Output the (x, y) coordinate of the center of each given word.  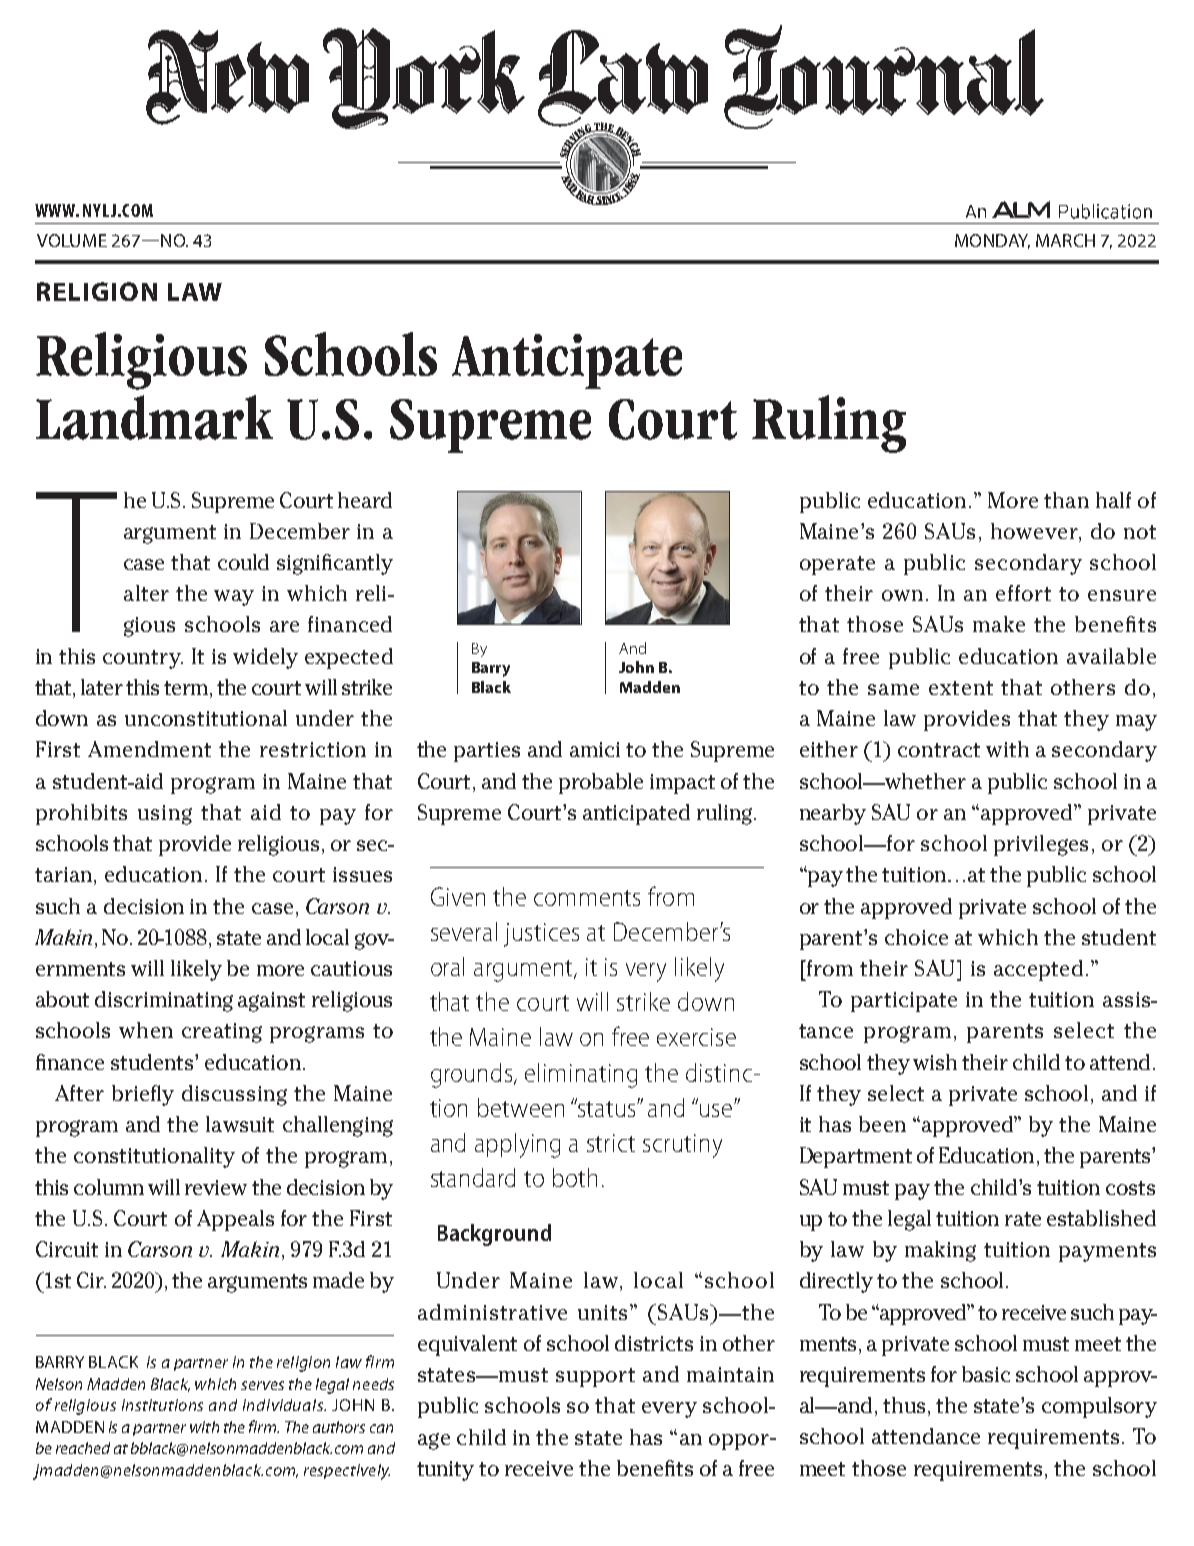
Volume (72, 240)
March (1065, 240)
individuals (284, 1405)
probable (601, 783)
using (165, 815)
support (595, 1377)
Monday (992, 241)
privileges (1041, 845)
